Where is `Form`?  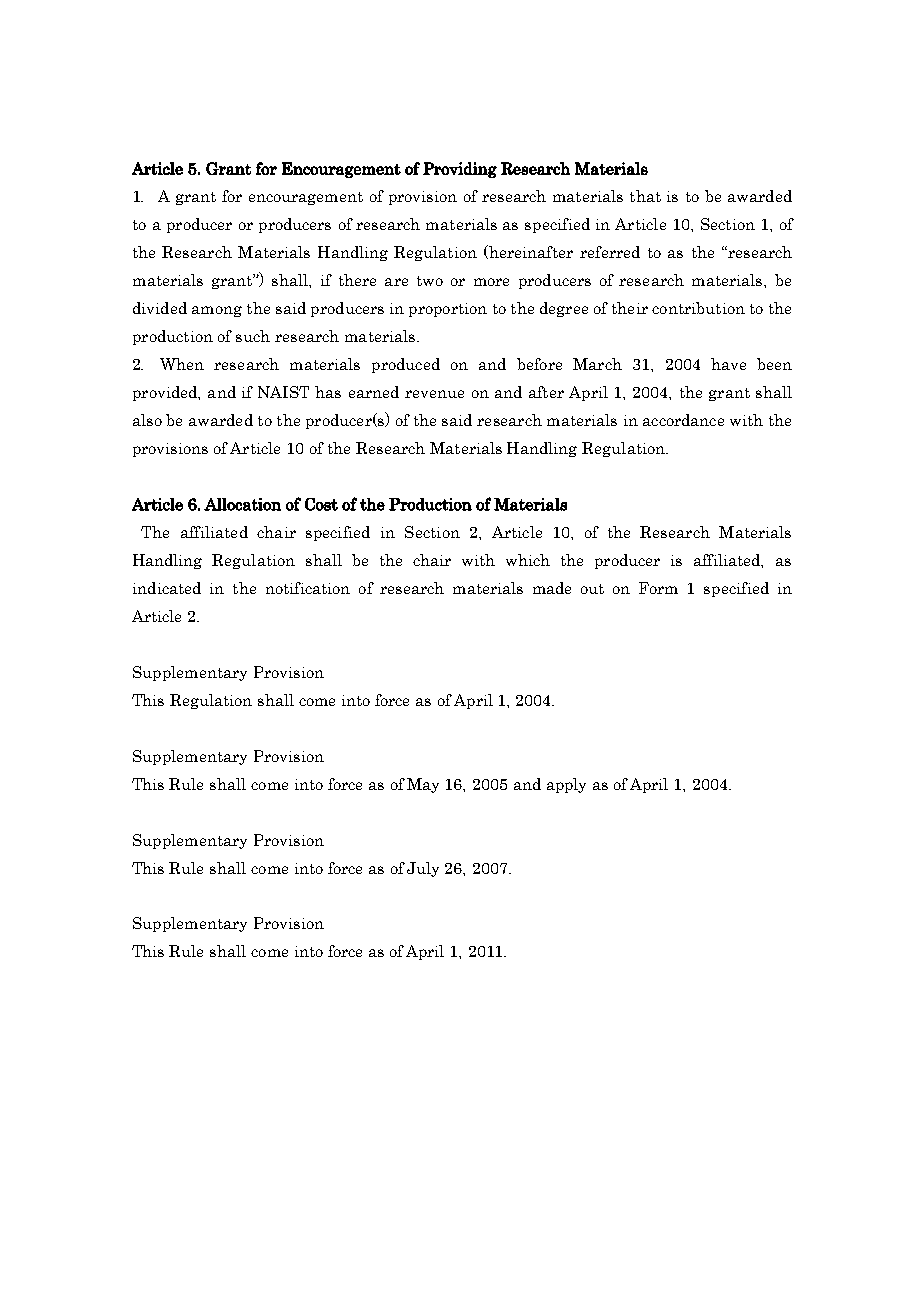
Form is located at coordinates (658, 588).
